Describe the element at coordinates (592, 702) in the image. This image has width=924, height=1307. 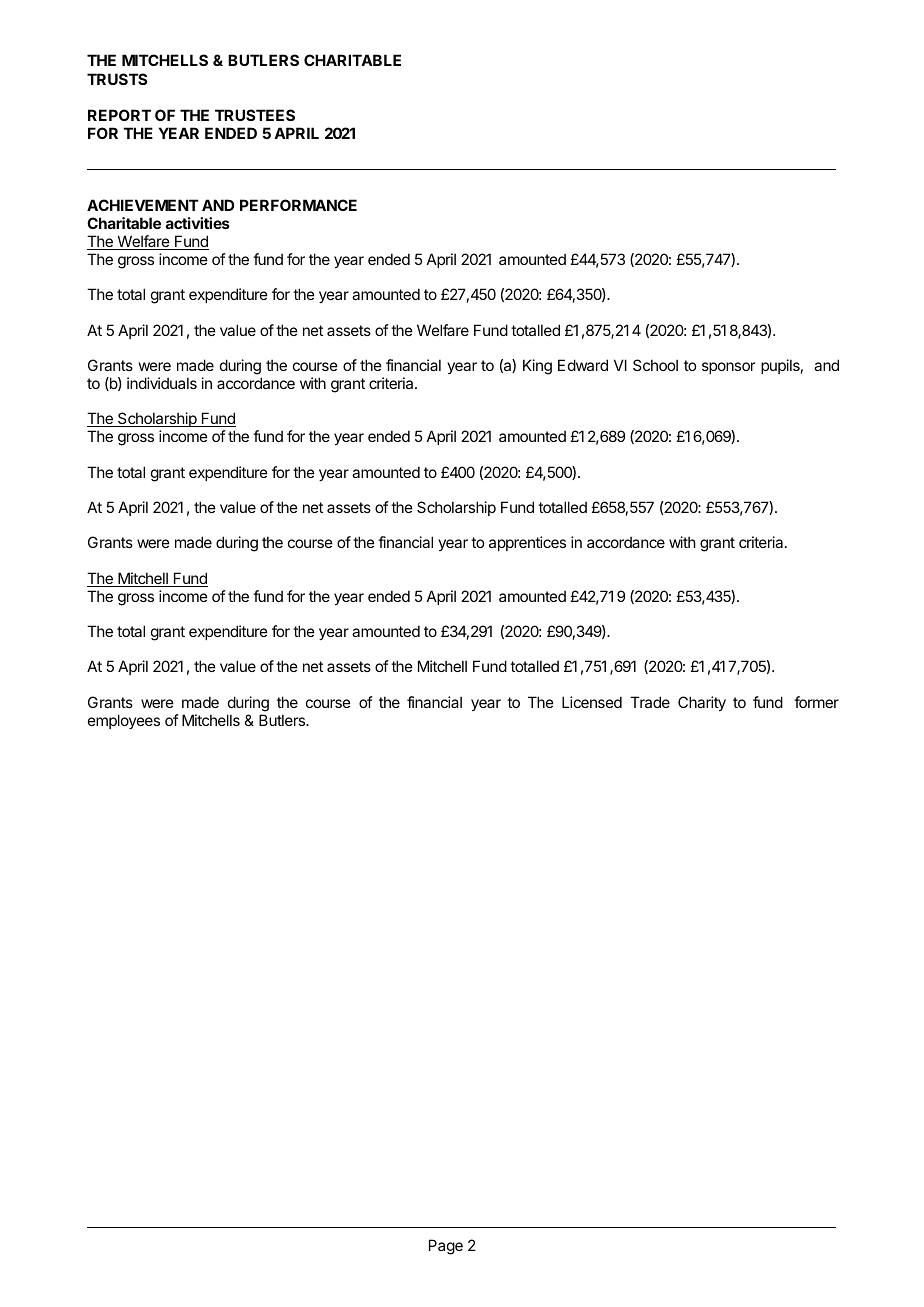
I see `Licensed` at that location.
